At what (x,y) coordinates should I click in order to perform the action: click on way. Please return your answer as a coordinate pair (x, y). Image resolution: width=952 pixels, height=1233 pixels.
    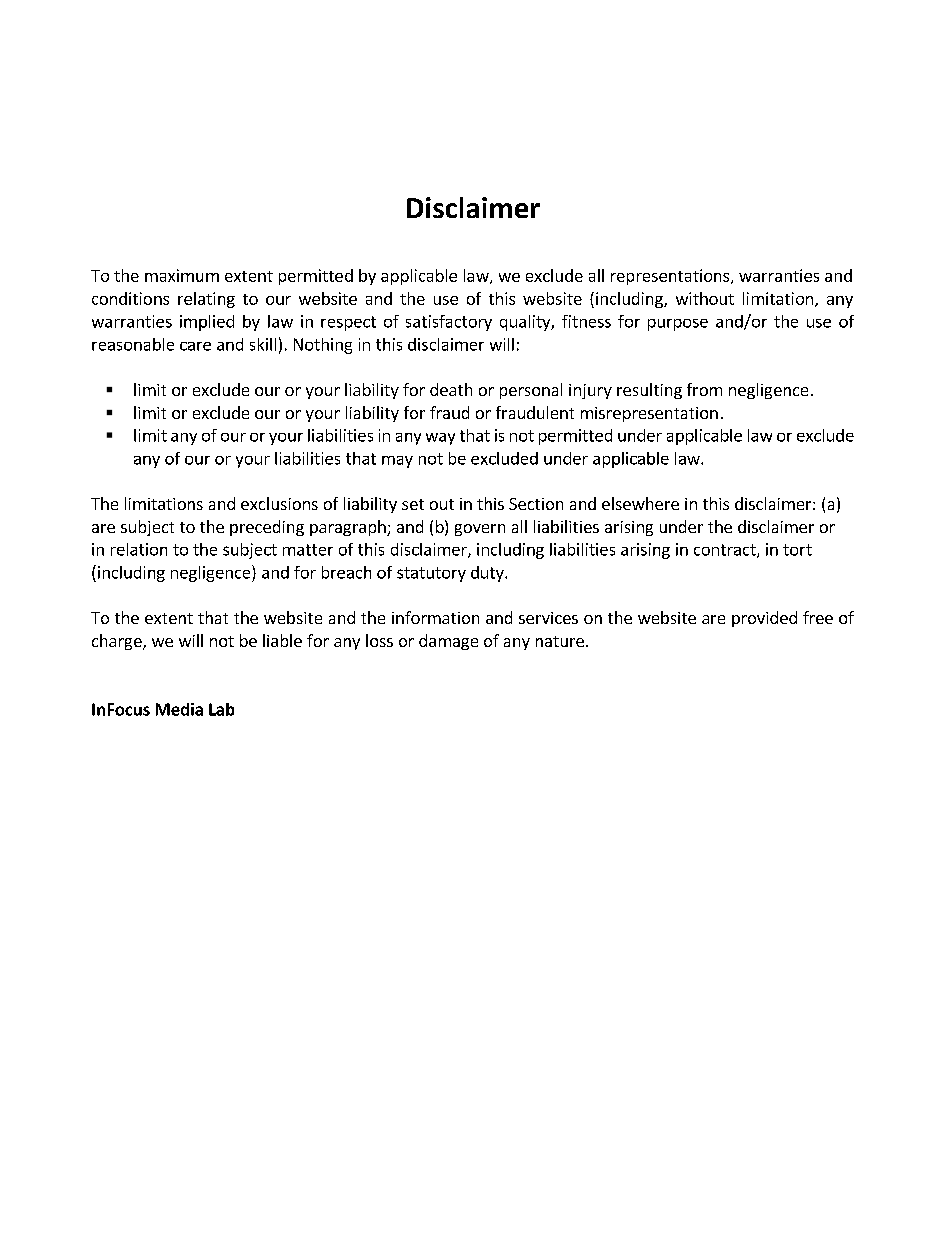
    Looking at the image, I should click on (440, 439).
